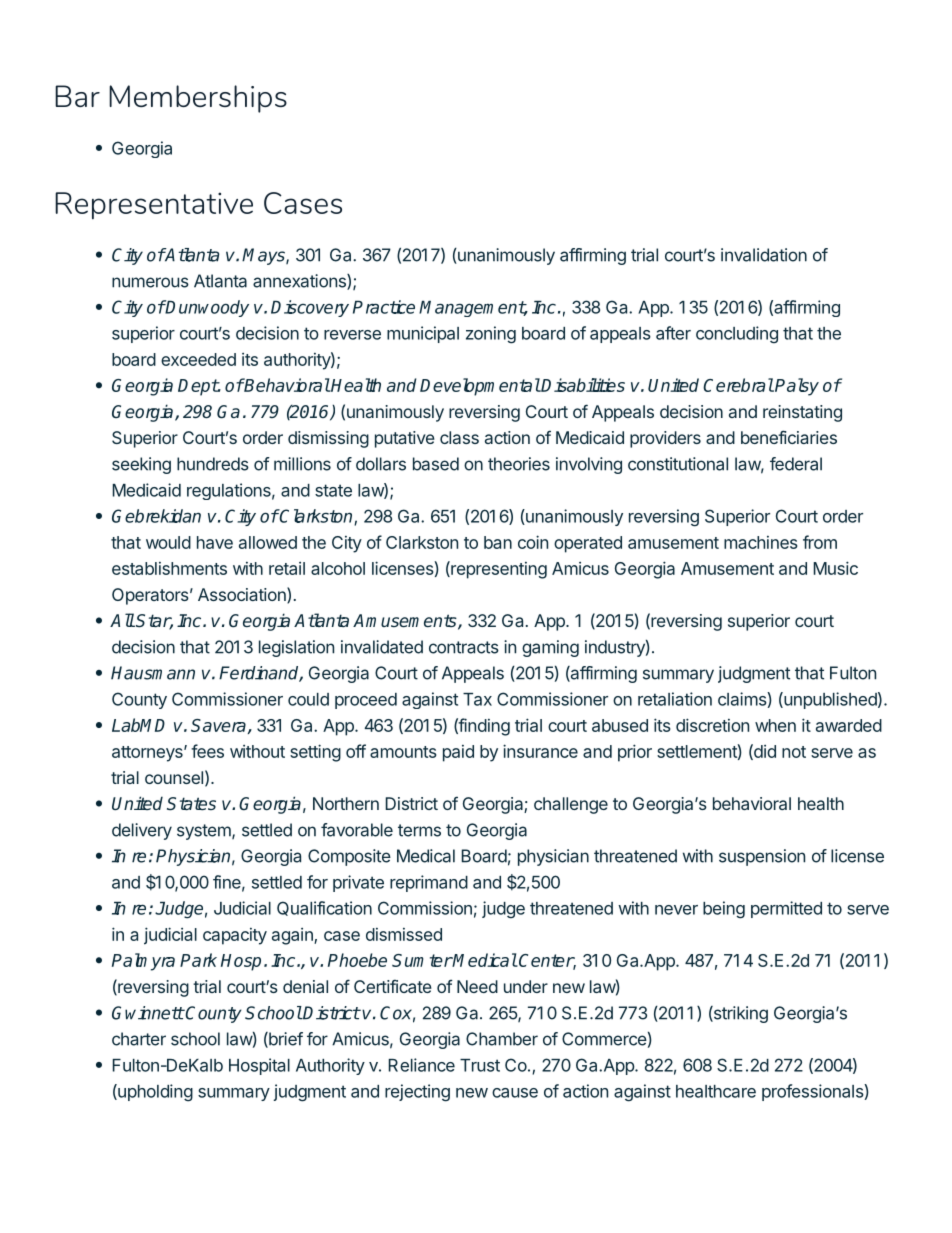 This screenshot has width=952, height=1233. Describe the element at coordinates (198, 99) in the screenshot. I see `Memberships` at that location.
